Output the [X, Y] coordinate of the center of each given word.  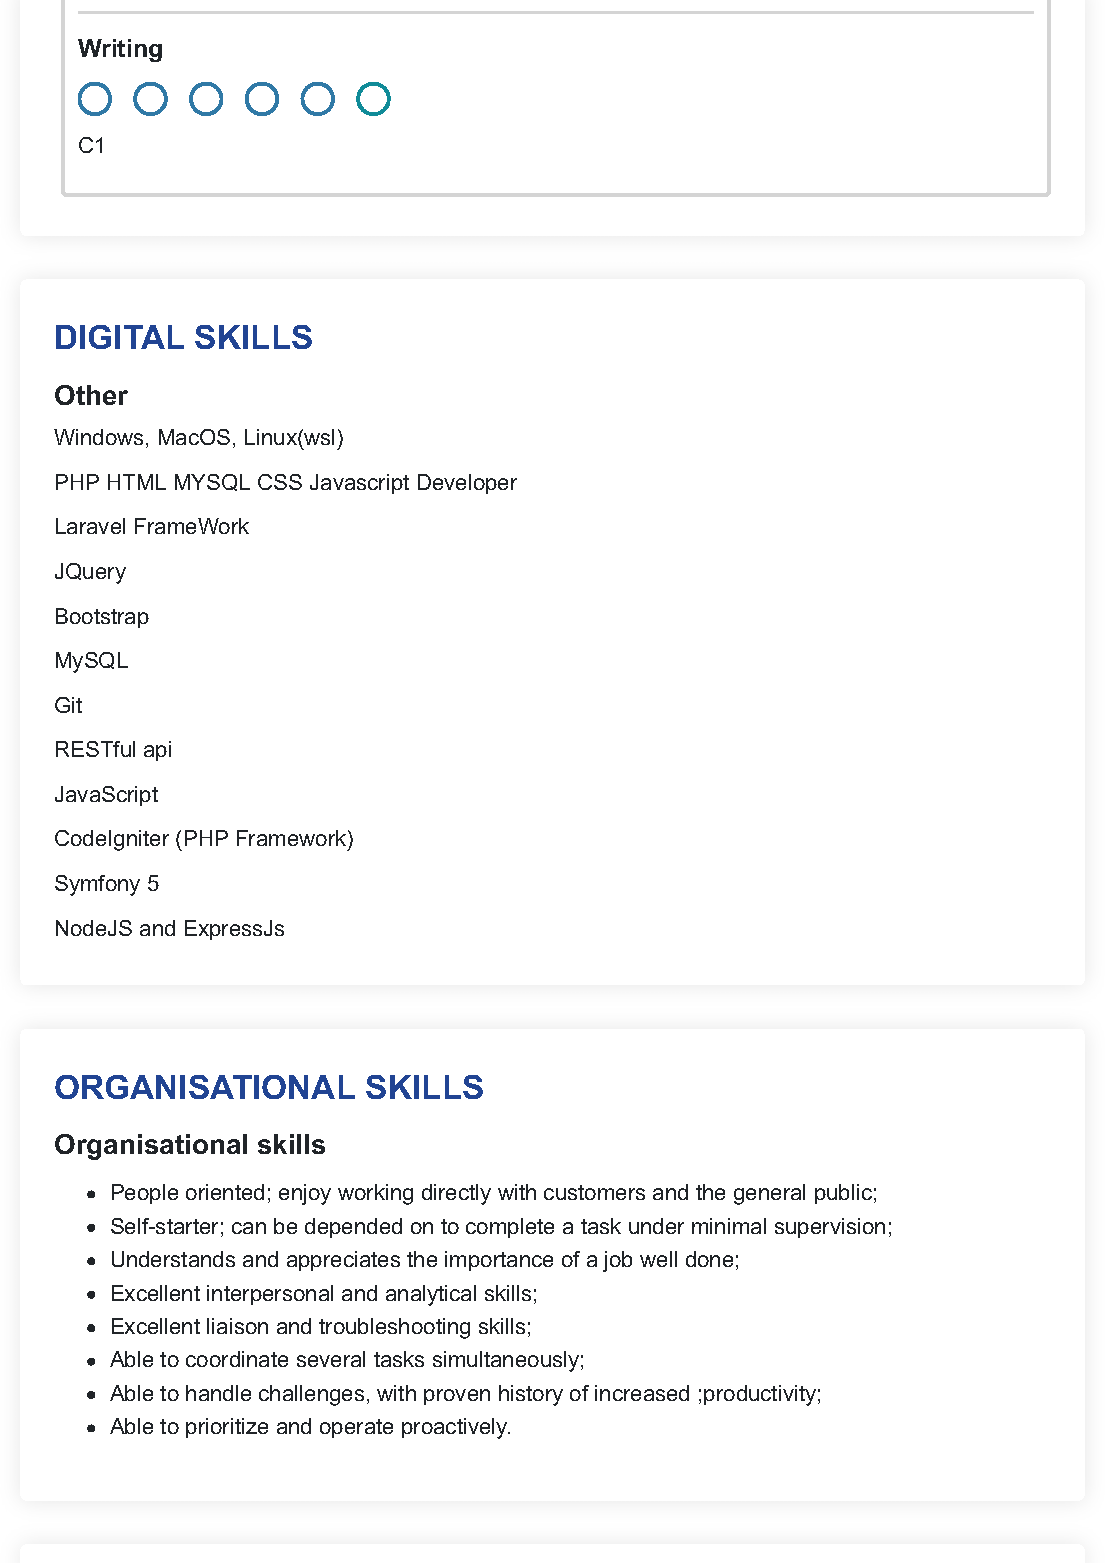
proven [457, 1397]
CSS [280, 482]
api [157, 751]
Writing [120, 50]
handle [218, 1393]
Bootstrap [102, 618]
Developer [467, 484]
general [769, 1194]
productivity [760, 1395]
